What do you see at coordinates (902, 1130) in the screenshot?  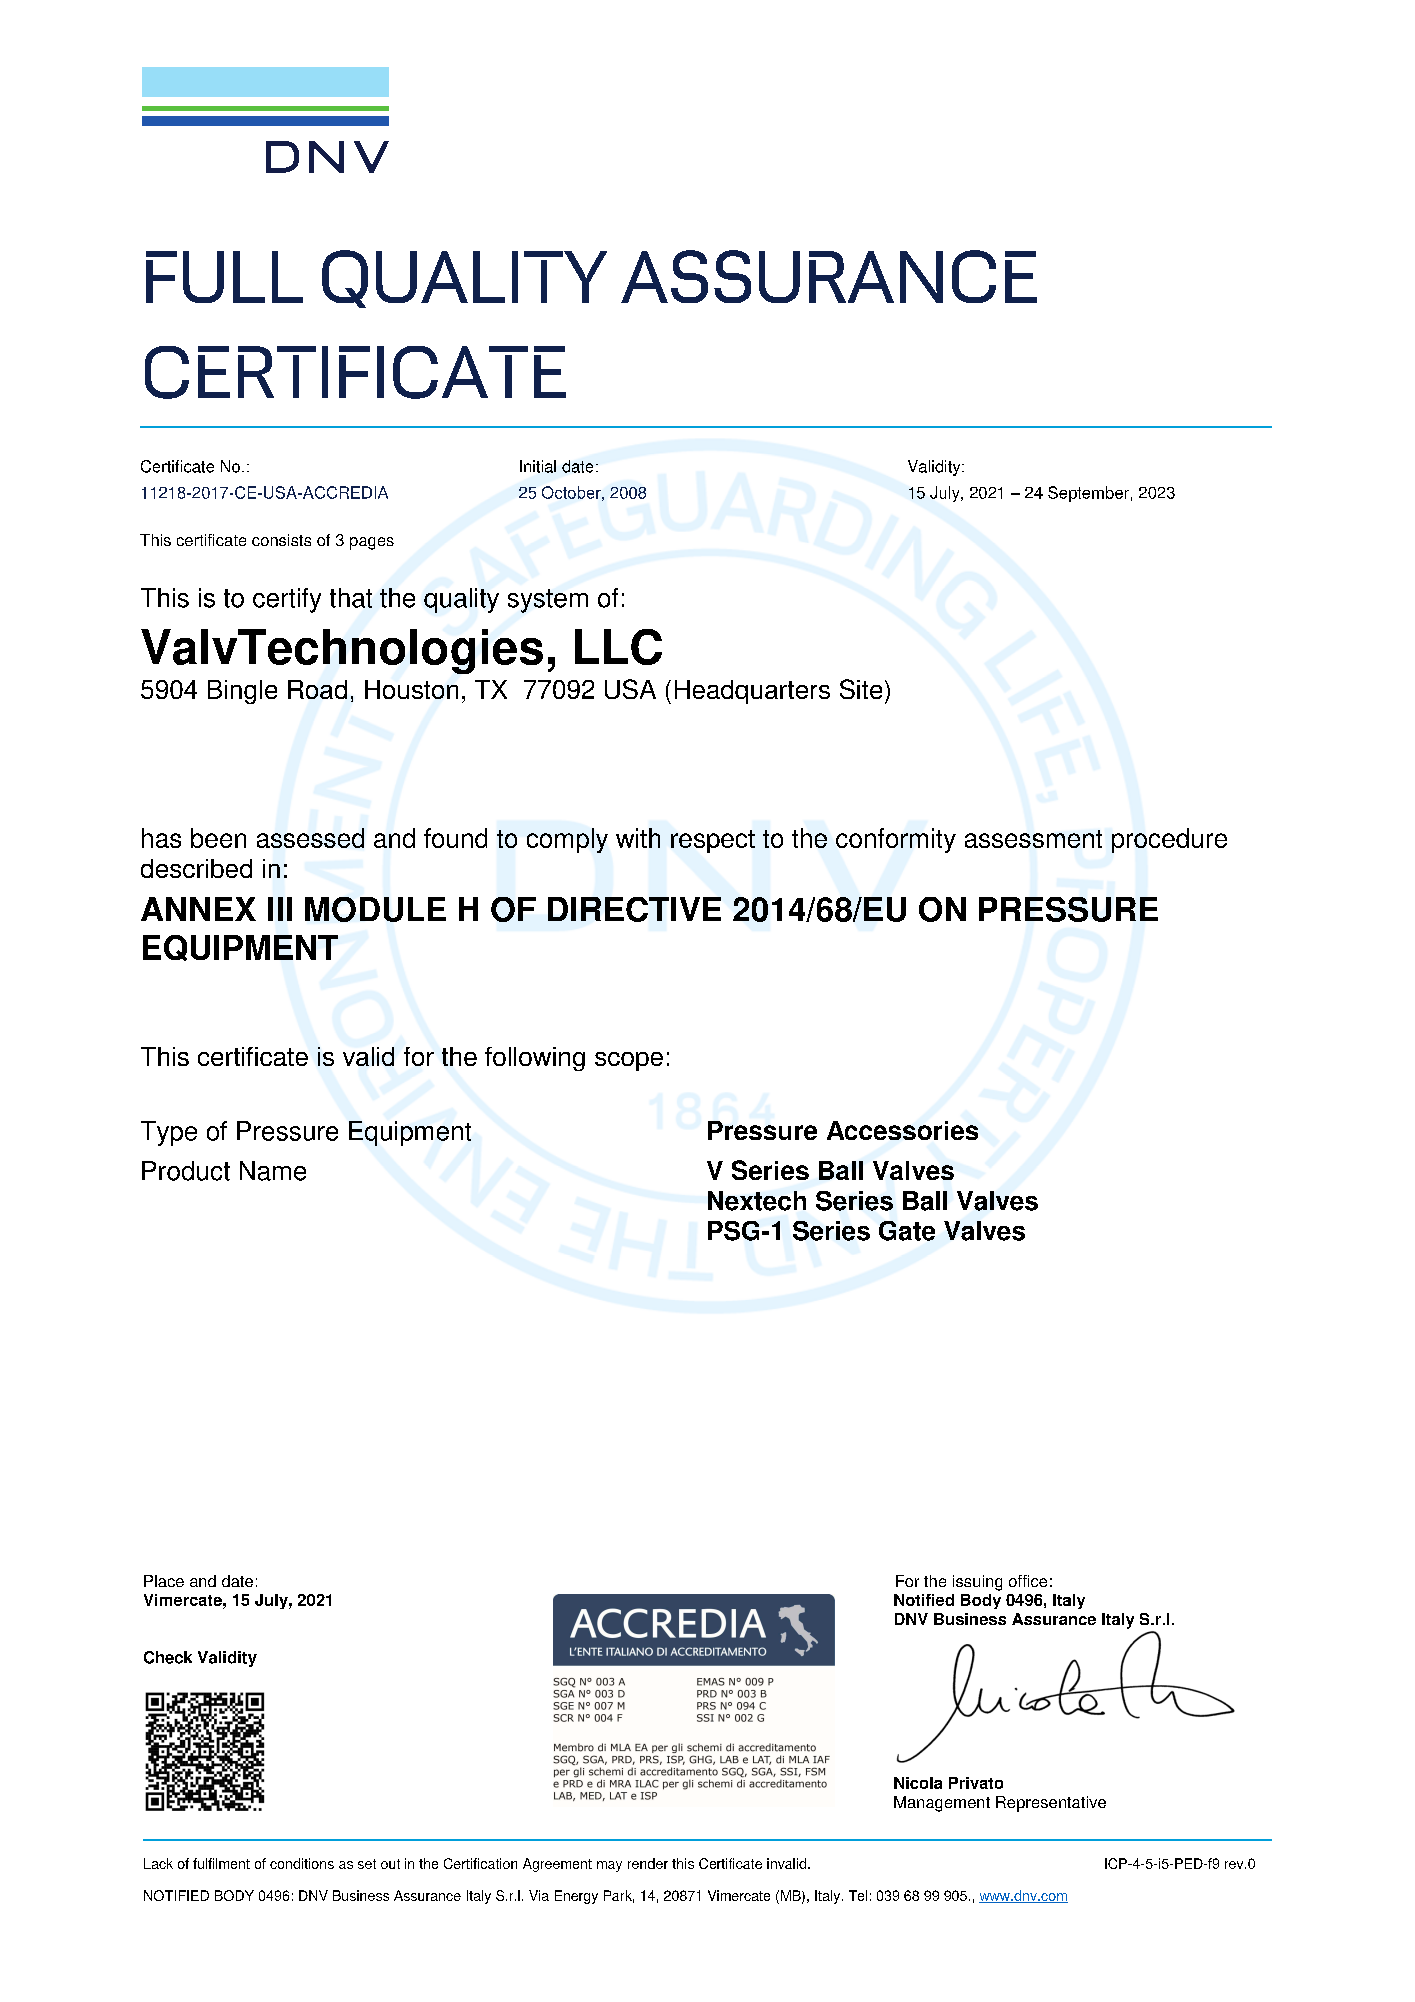 I see `Accessories` at bounding box center [902, 1130].
